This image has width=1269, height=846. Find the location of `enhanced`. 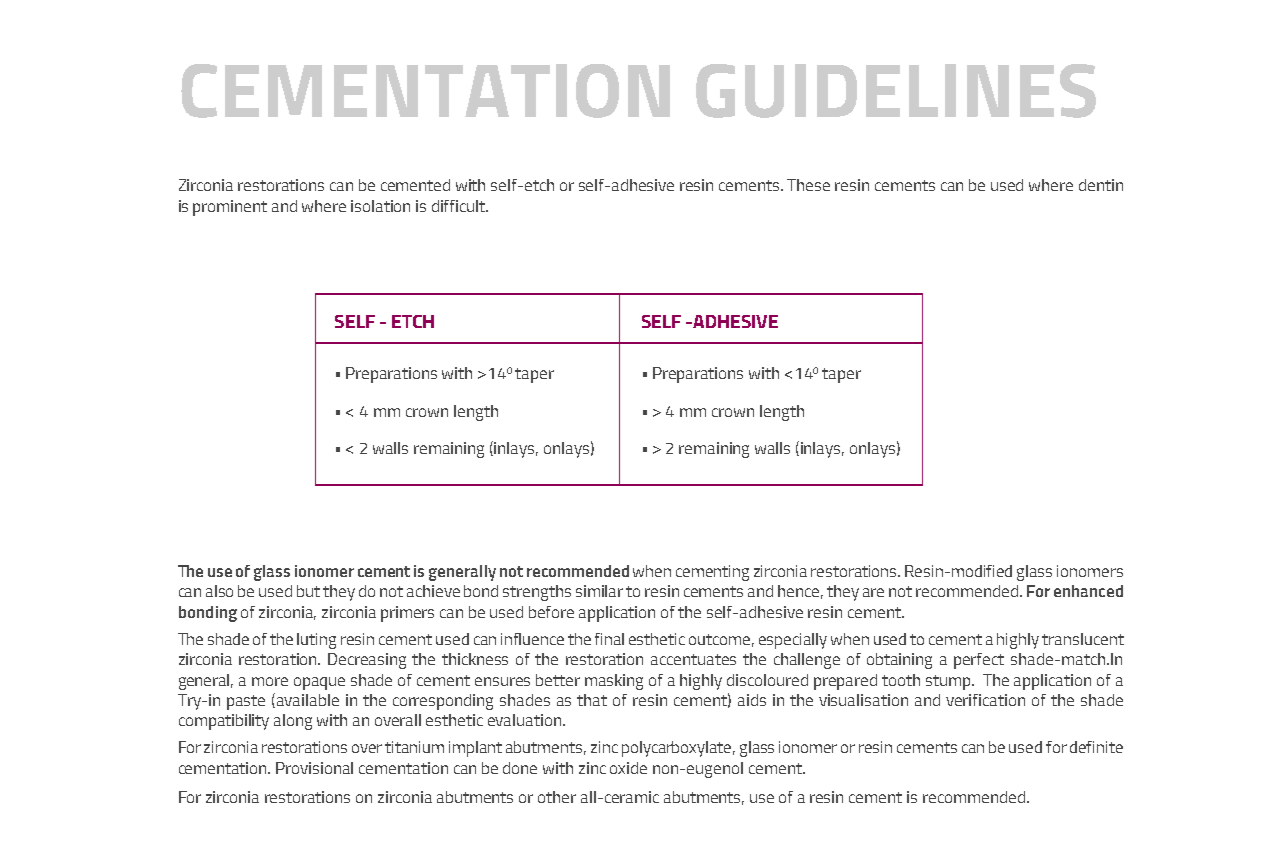

enhanced is located at coordinates (1088, 591).
